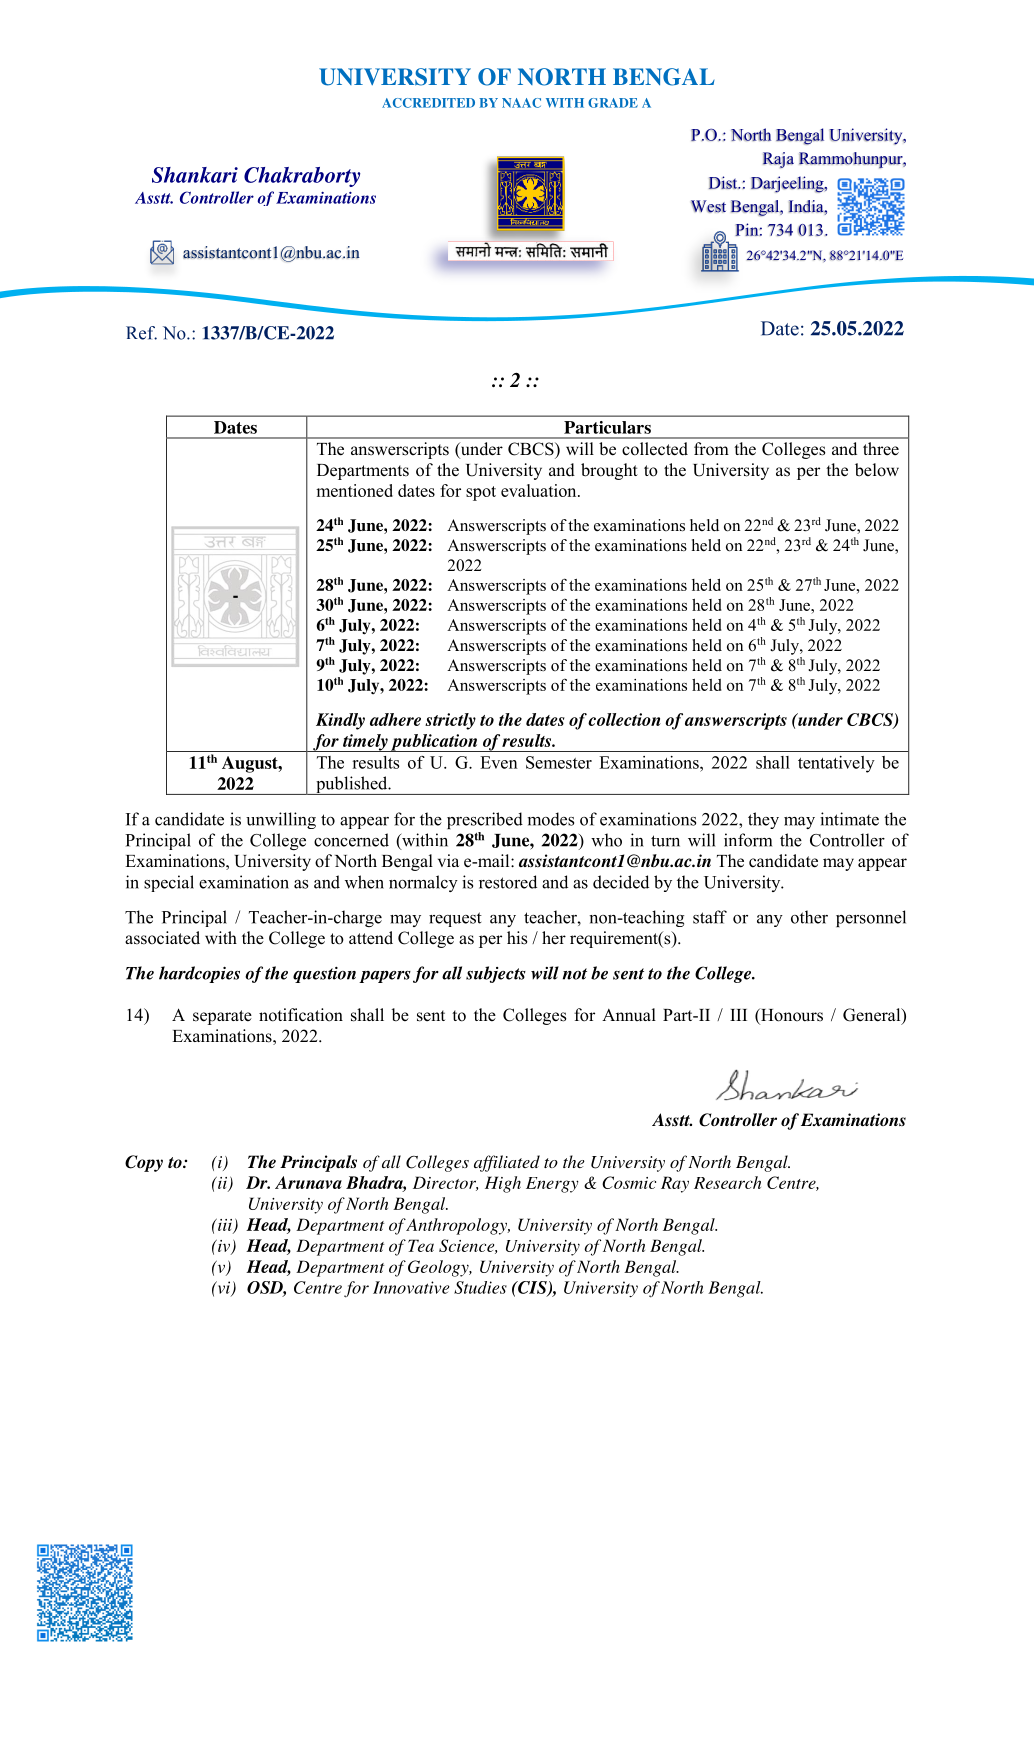 This screenshot has width=1034, height=1751. I want to click on tentatively, so click(836, 764).
